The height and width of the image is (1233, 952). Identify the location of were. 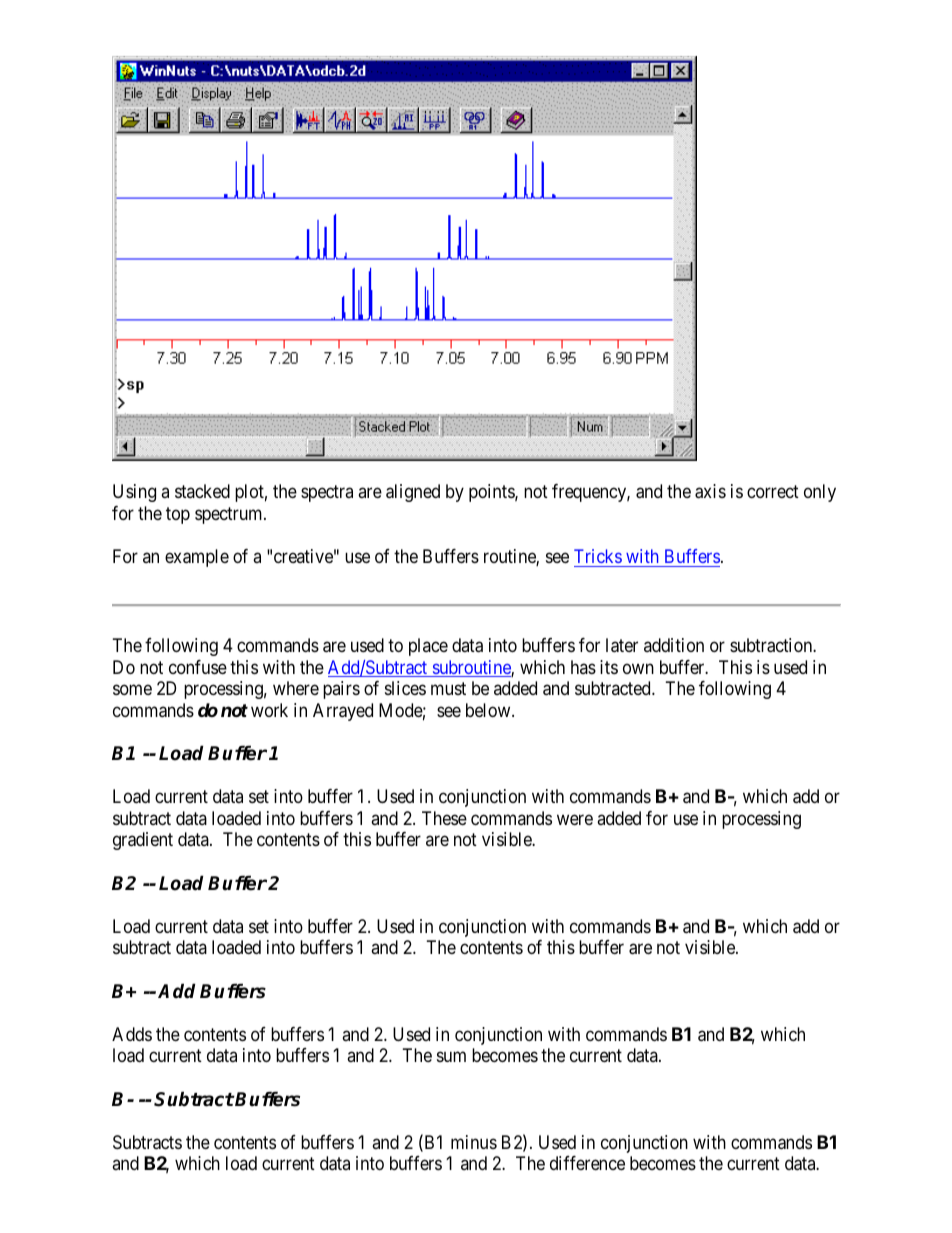
(575, 819).
